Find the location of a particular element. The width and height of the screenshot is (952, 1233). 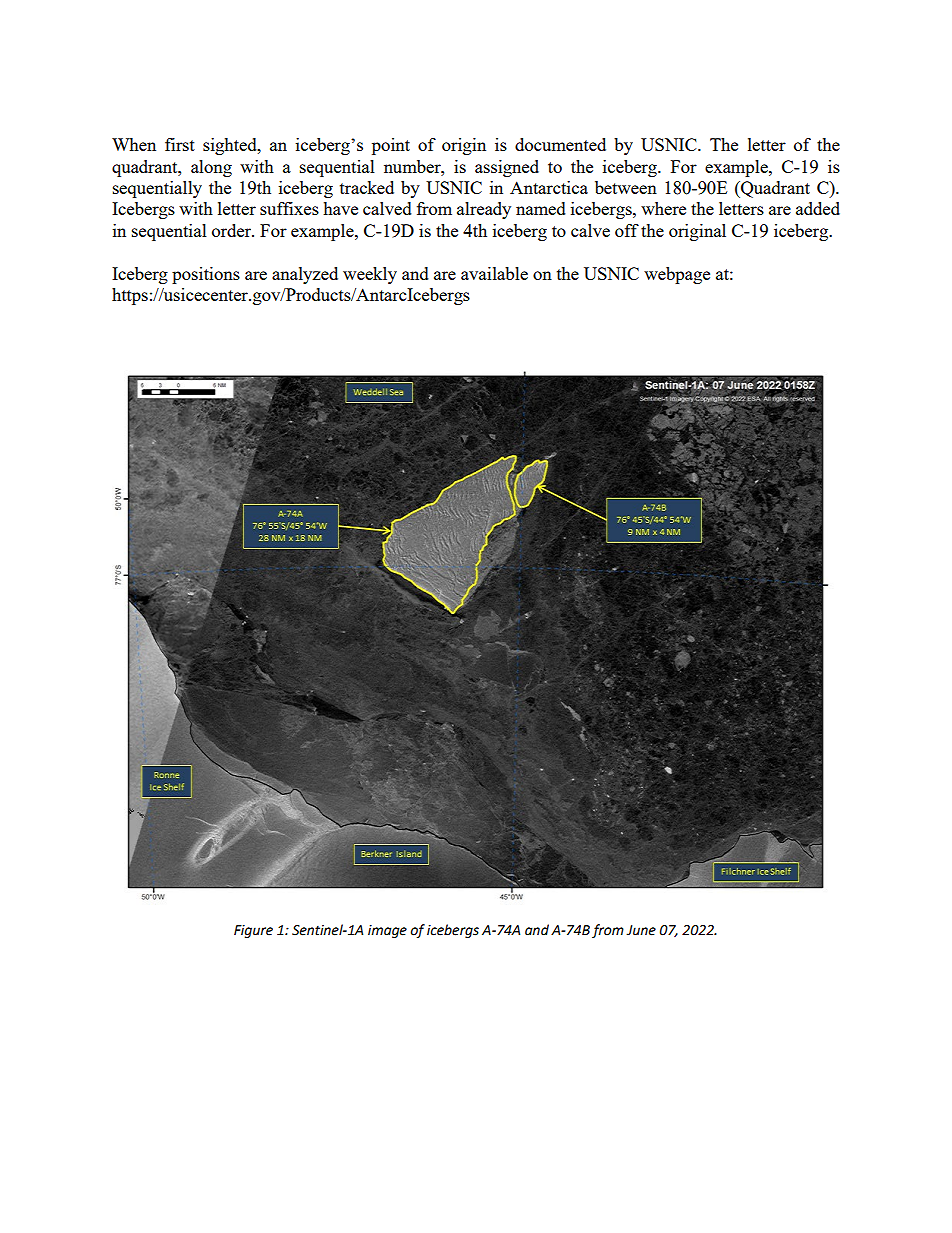

image is located at coordinates (387, 931).
